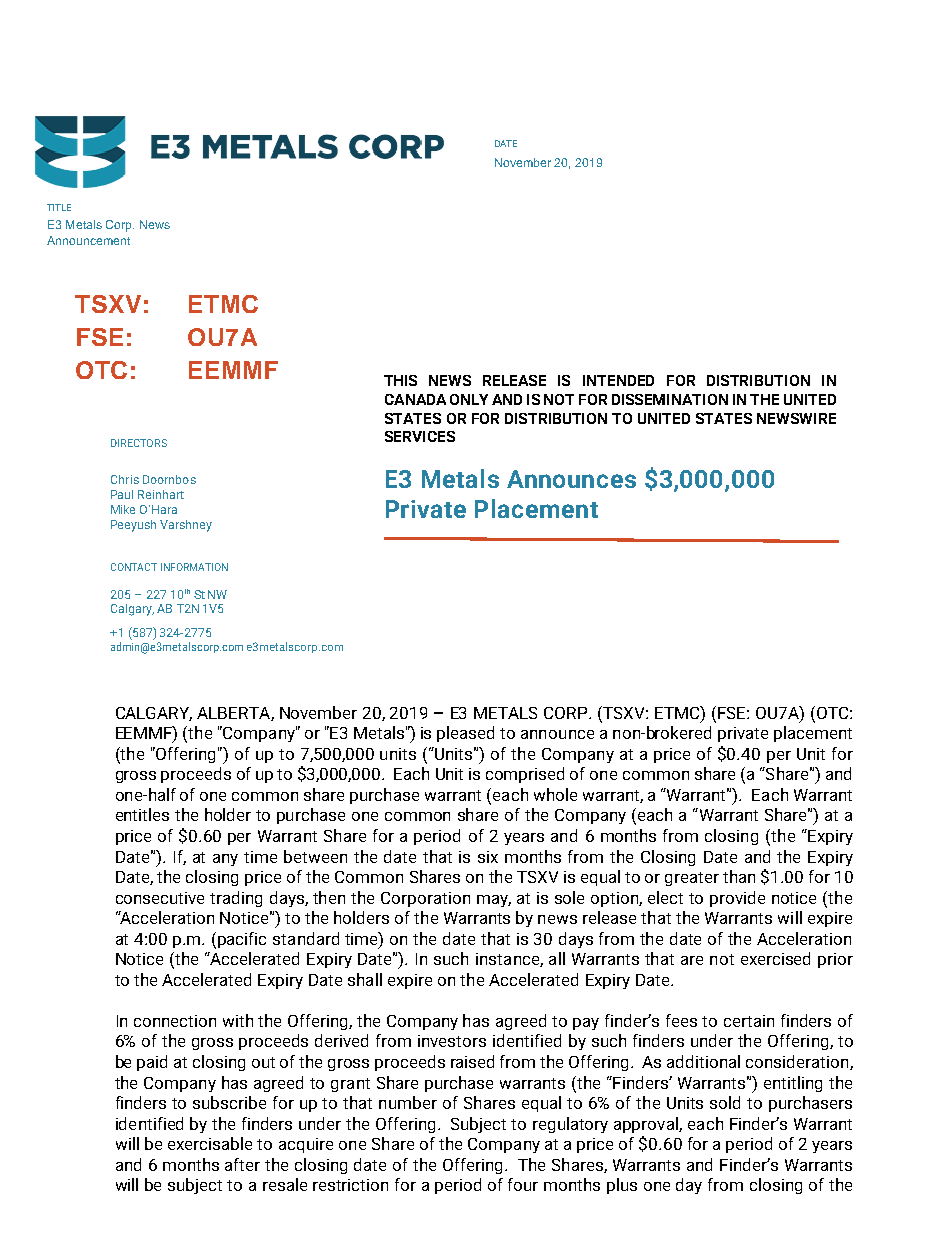  Describe the element at coordinates (315, 856) in the document. I see `between` at that location.
